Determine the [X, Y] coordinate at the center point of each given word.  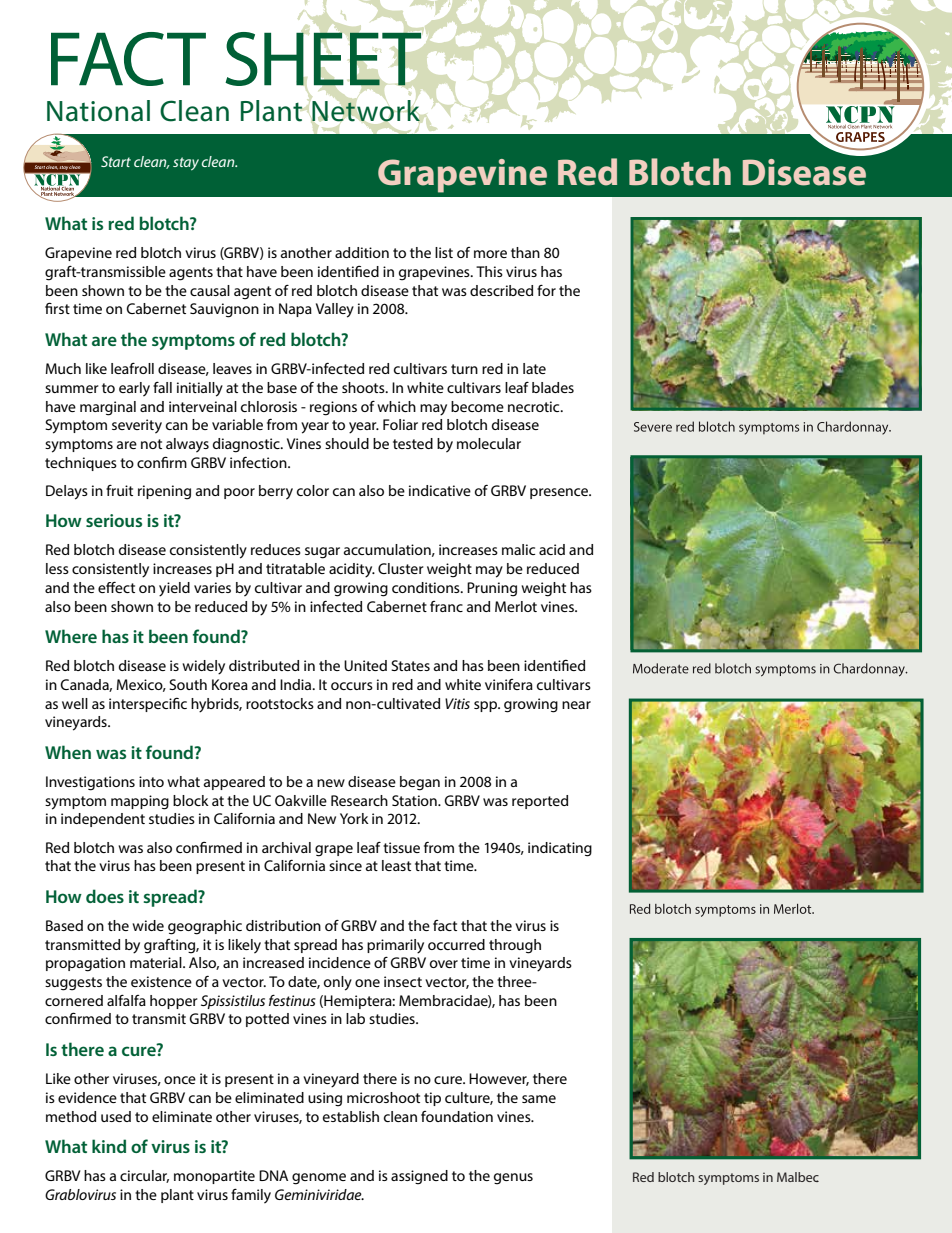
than [525, 252]
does [105, 896]
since [345, 865]
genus [513, 1179]
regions [333, 408]
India [296, 684]
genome [319, 1179]
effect [116, 587]
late [534, 368]
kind [109, 1146]
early [134, 389]
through [515, 946]
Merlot [516, 606]
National [98, 111]
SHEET [323, 59]
